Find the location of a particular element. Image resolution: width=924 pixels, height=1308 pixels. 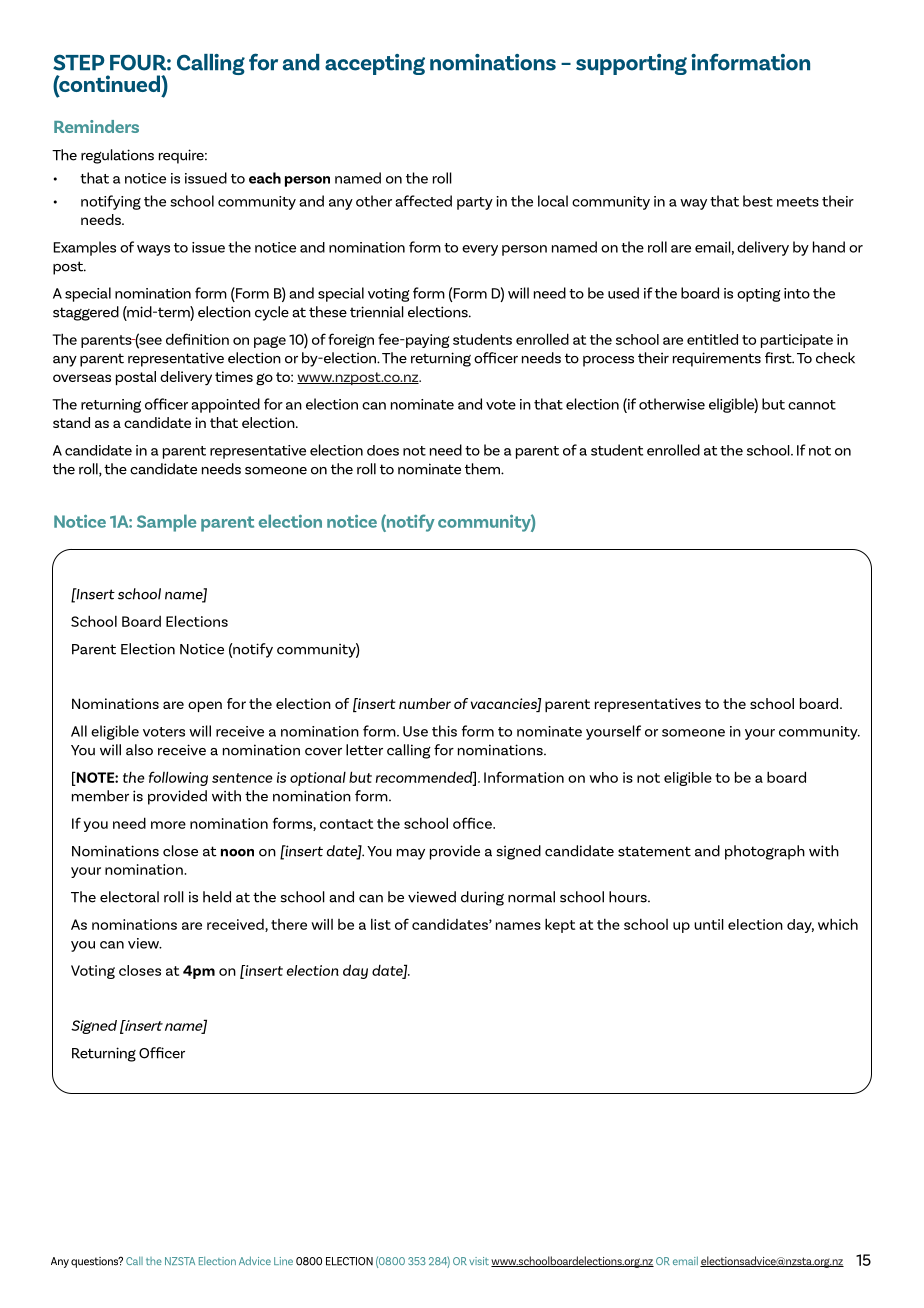

Line is located at coordinates (283, 1261).
